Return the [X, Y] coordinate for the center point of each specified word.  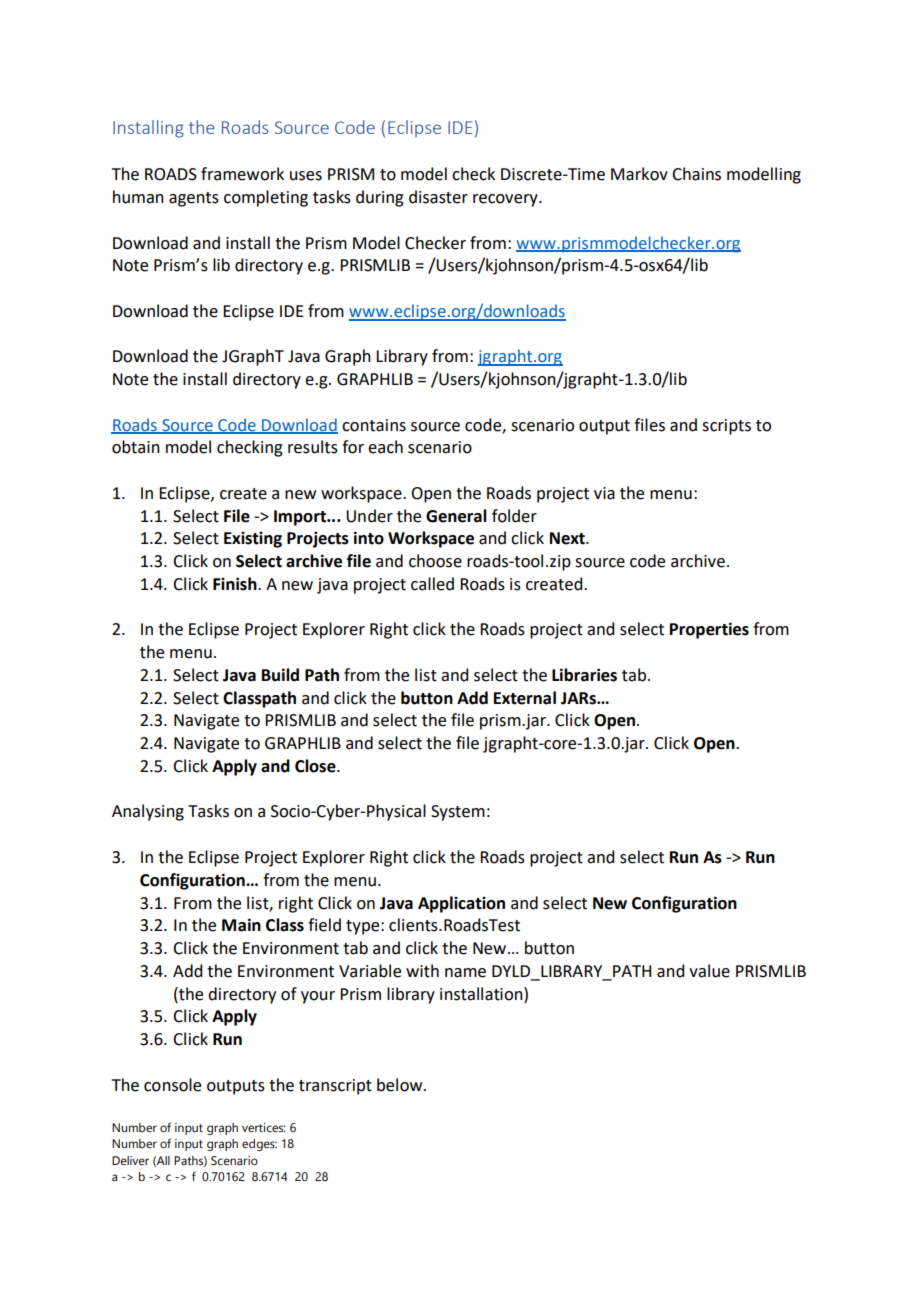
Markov [639, 174]
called [432, 584]
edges [259, 1145]
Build [280, 675]
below [401, 1085]
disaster [438, 197]
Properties [709, 630]
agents [194, 199]
